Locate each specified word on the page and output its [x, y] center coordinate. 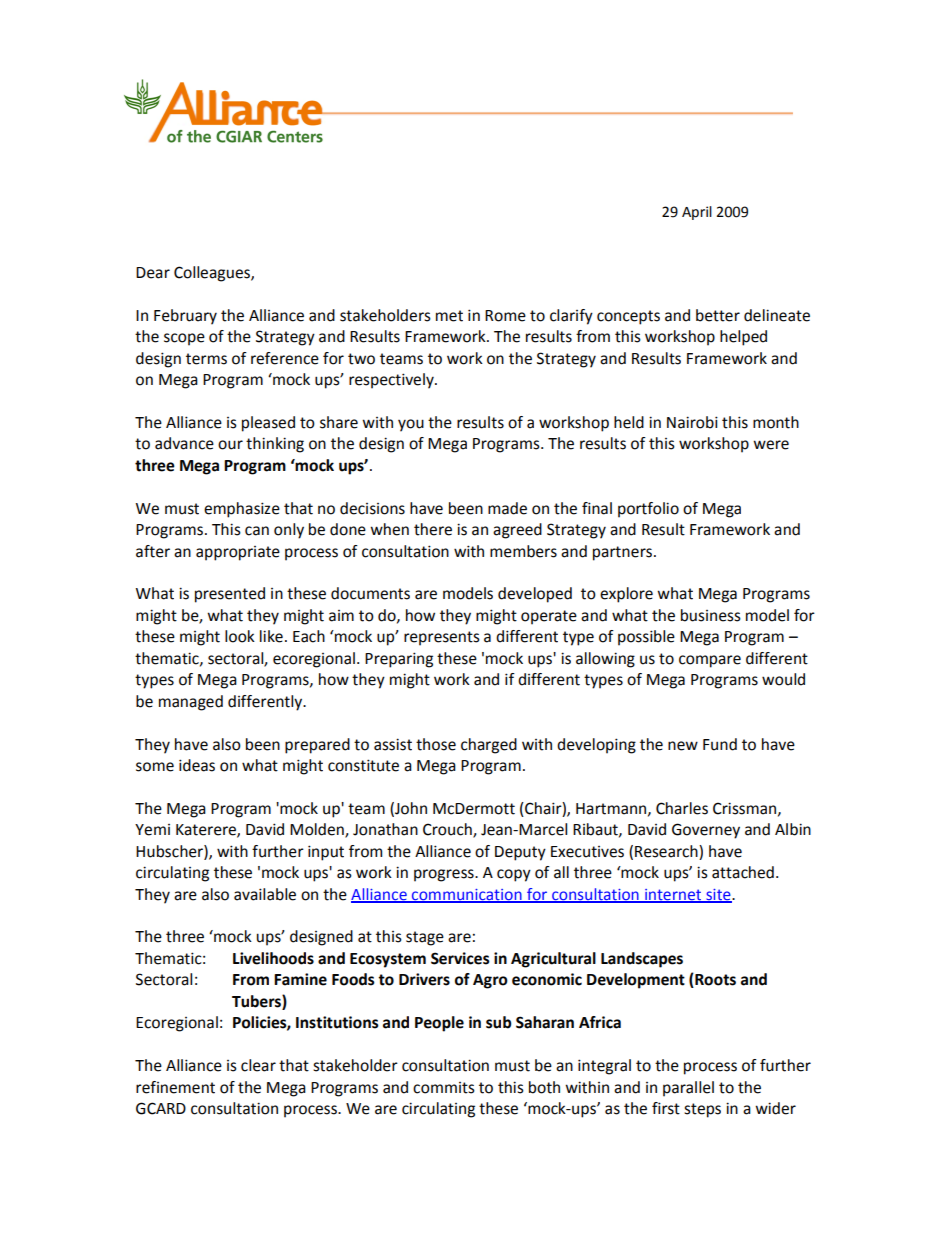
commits [444, 1088]
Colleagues [213, 274]
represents [442, 638]
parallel [688, 1089]
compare [710, 661]
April [697, 213]
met [449, 316]
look [240, 636]
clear [258, 1065]
